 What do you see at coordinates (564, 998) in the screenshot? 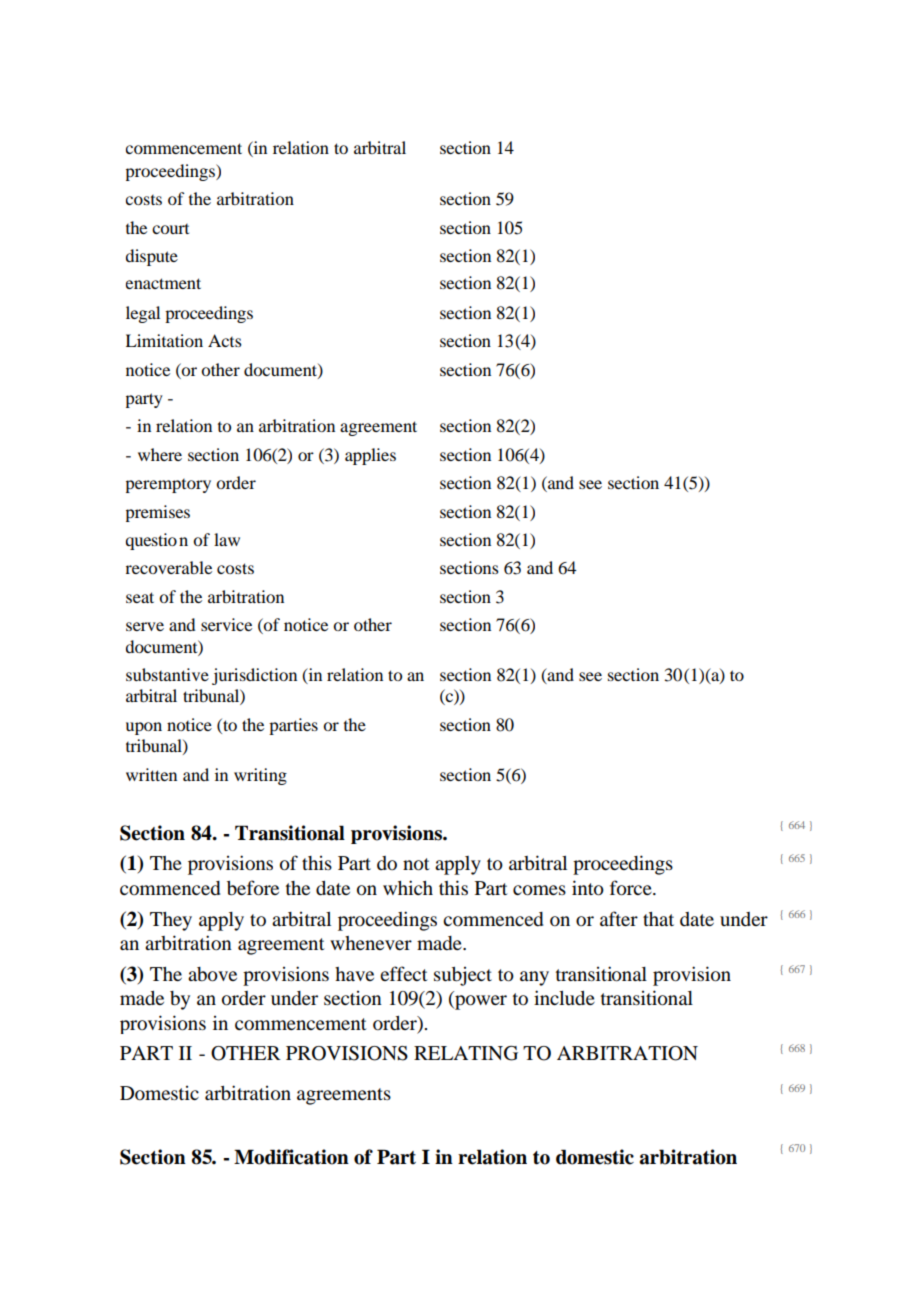
I see `include` at bounding box center [564, 998].
